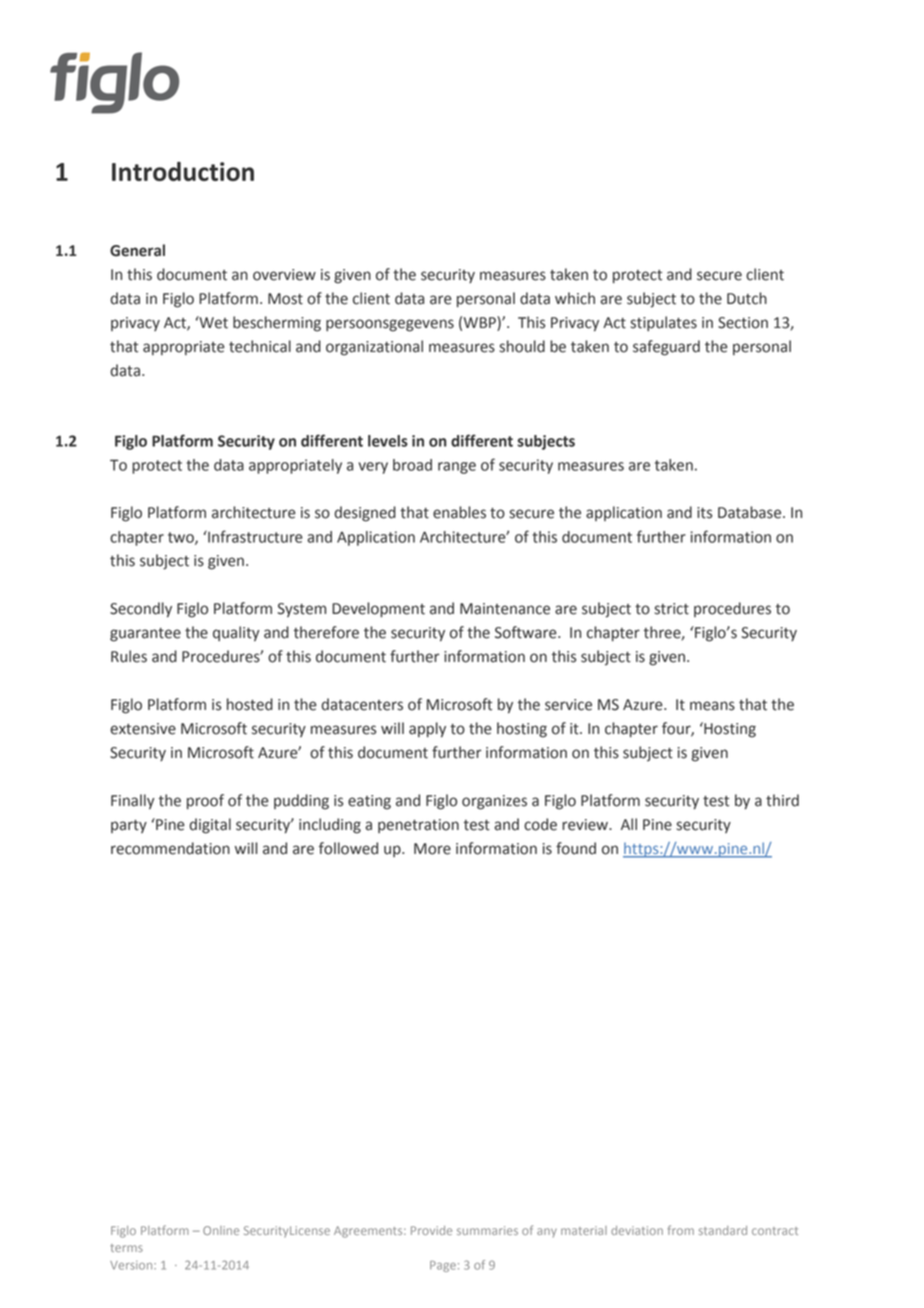 This screenshot has width=924, height=1308. Describe the element at coordinates (575, 298) in the screenshot. I see `which` at that location.
